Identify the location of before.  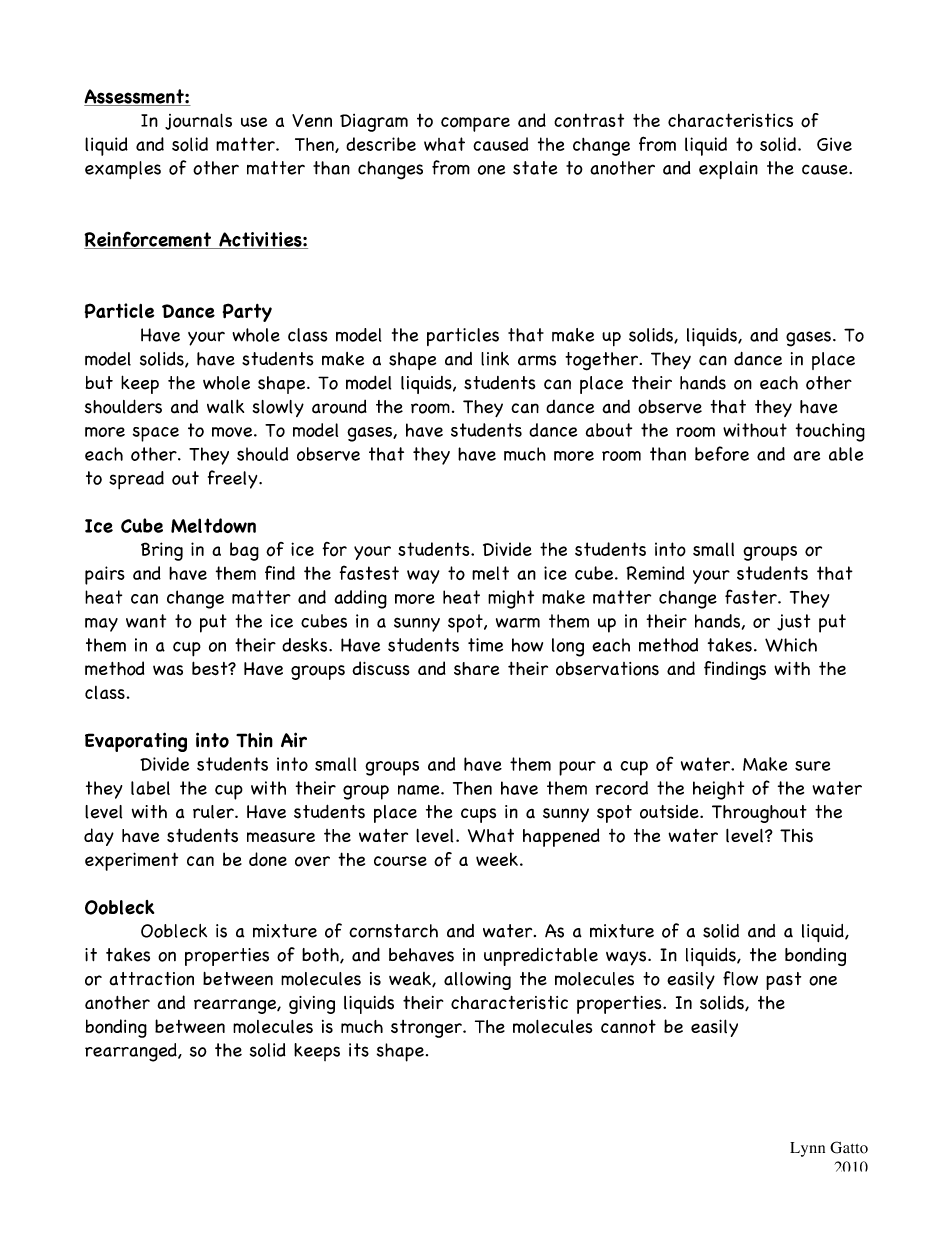
(722, 453).
